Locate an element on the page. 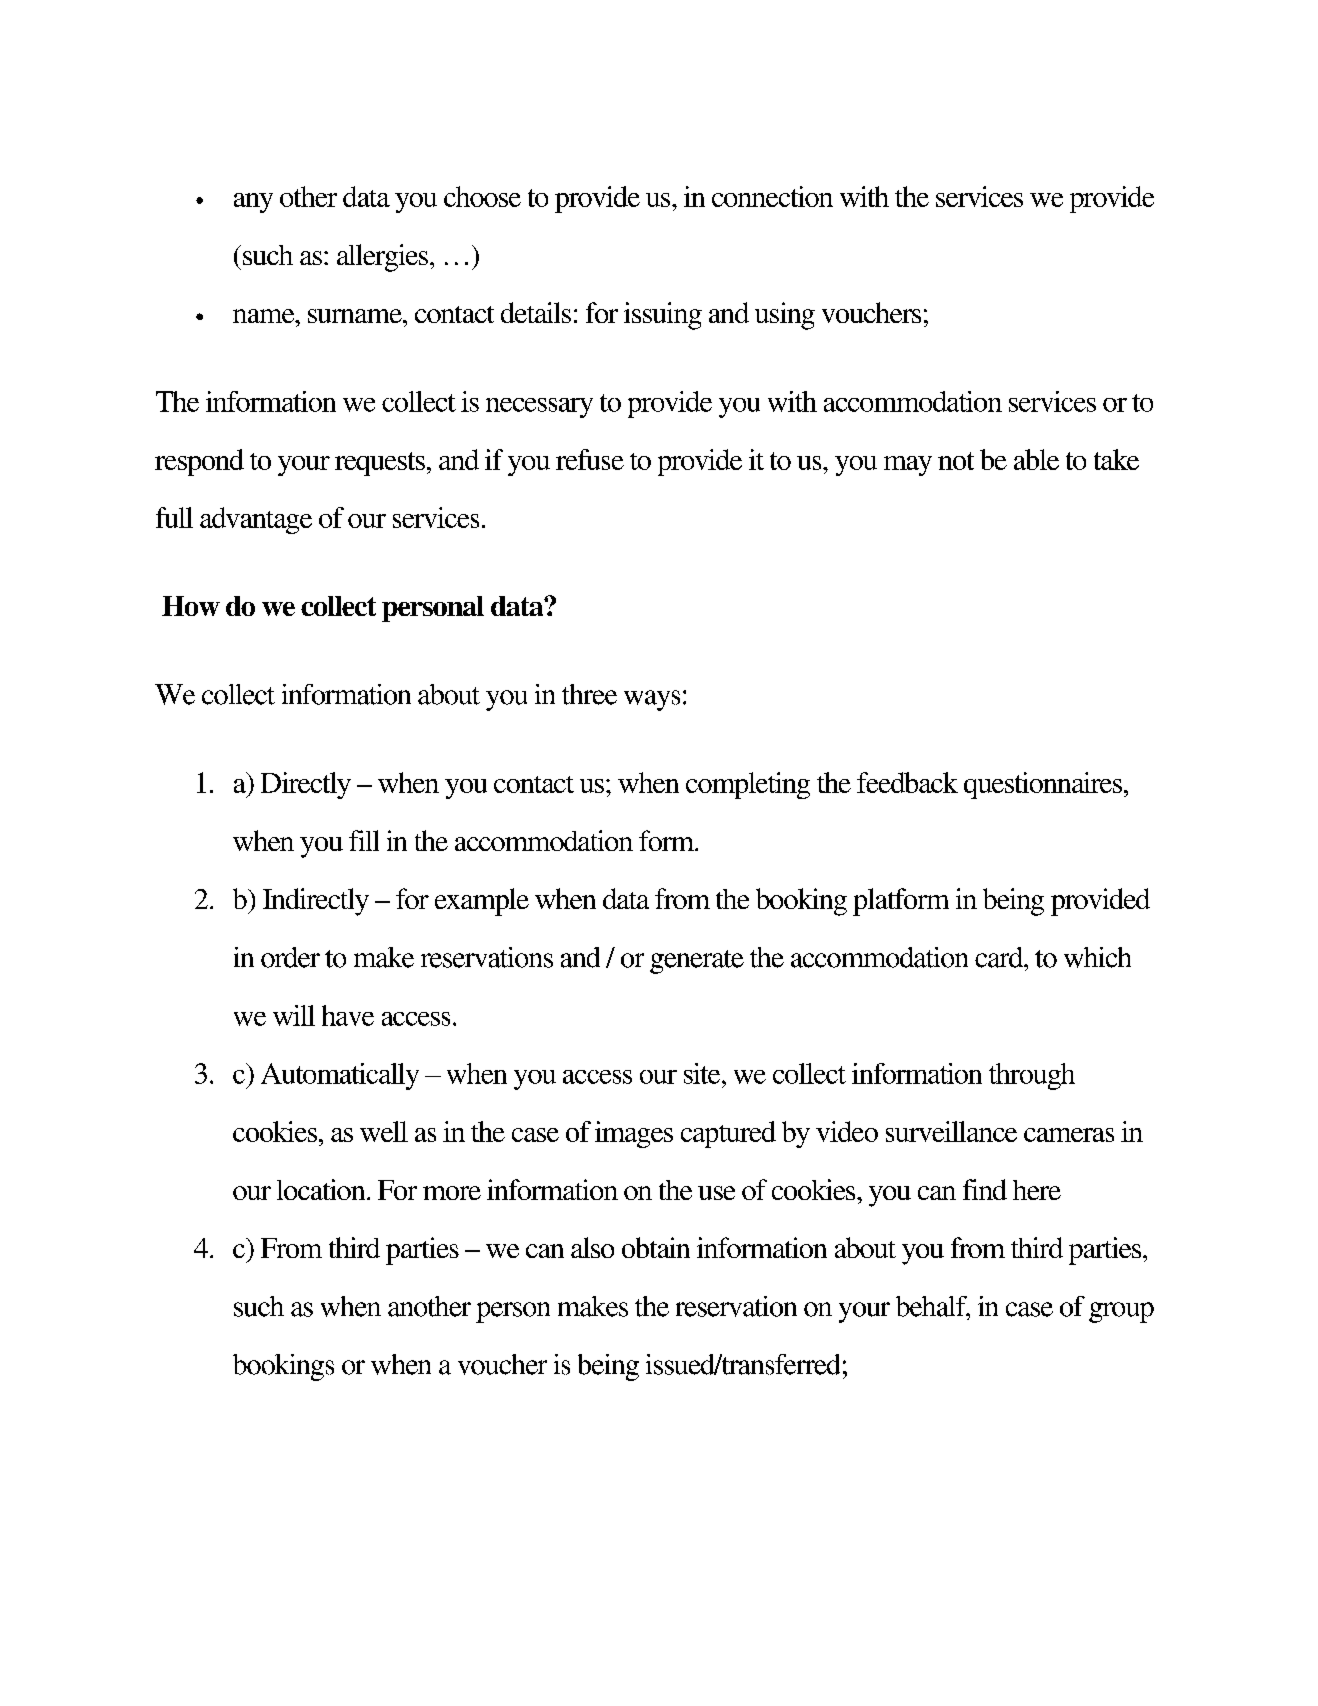 The height and width of the image is (1706, 1318). obtain is located at coordinates (656, 1247).
